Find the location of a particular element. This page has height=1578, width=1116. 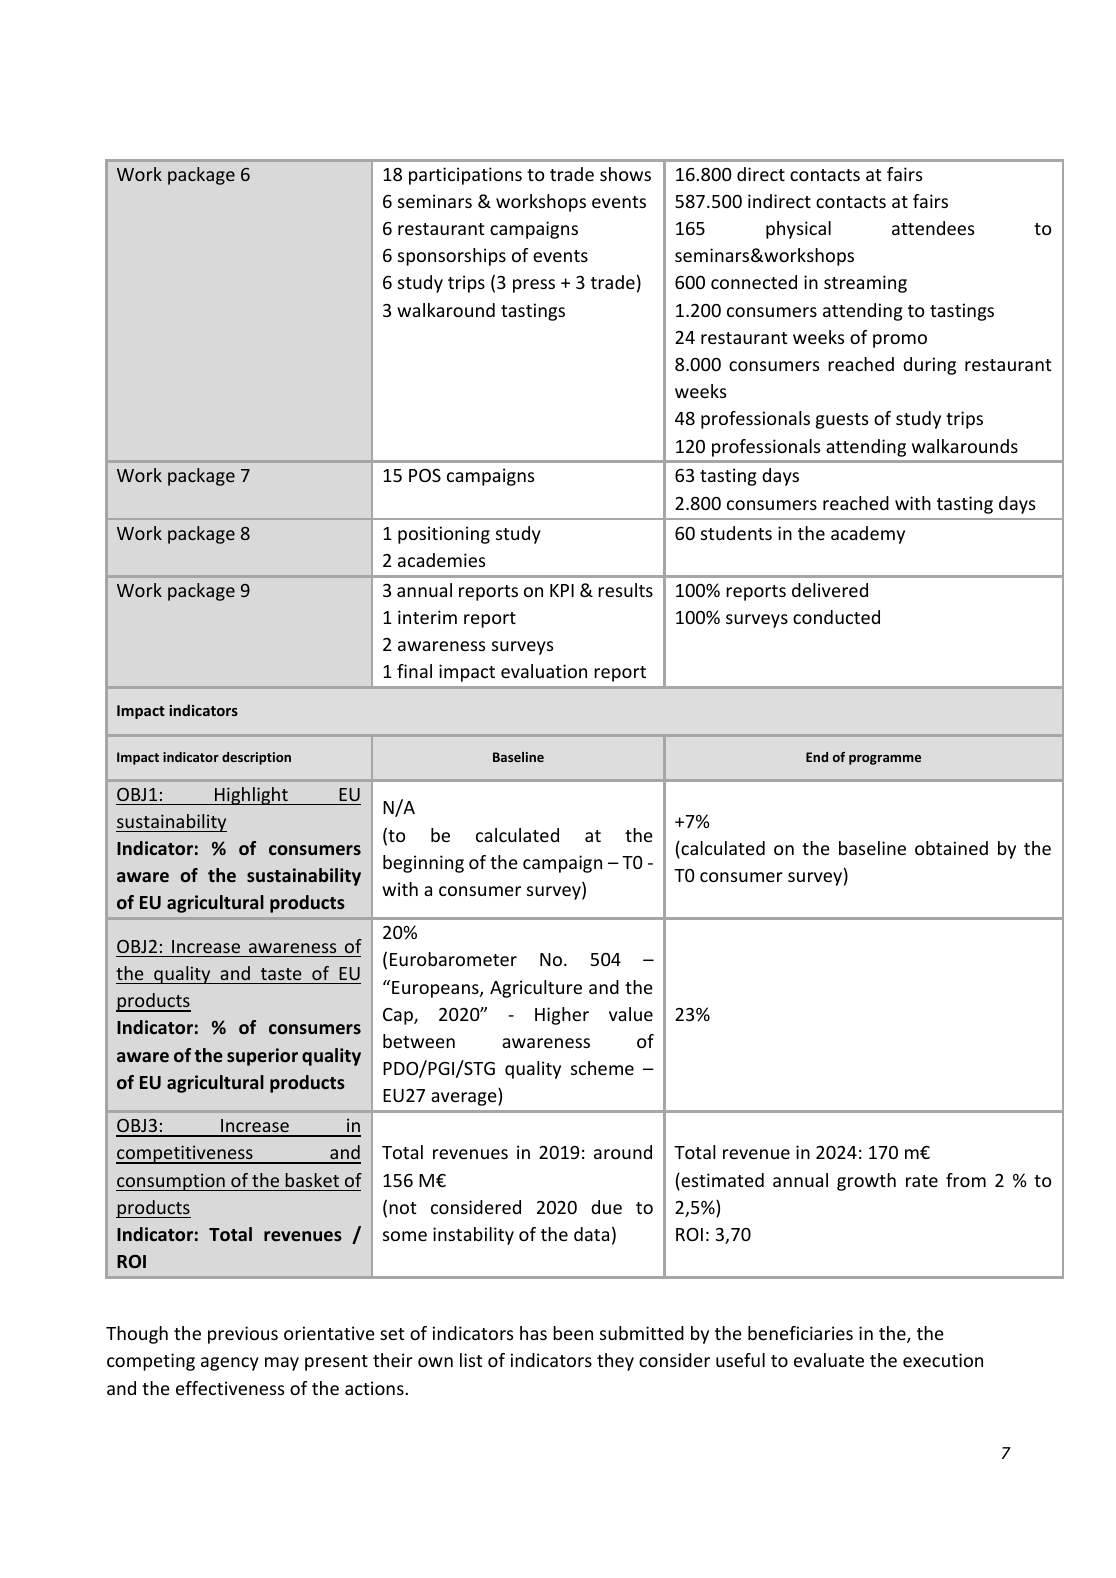

competitiveness is located at coordinates (185, 1154).
